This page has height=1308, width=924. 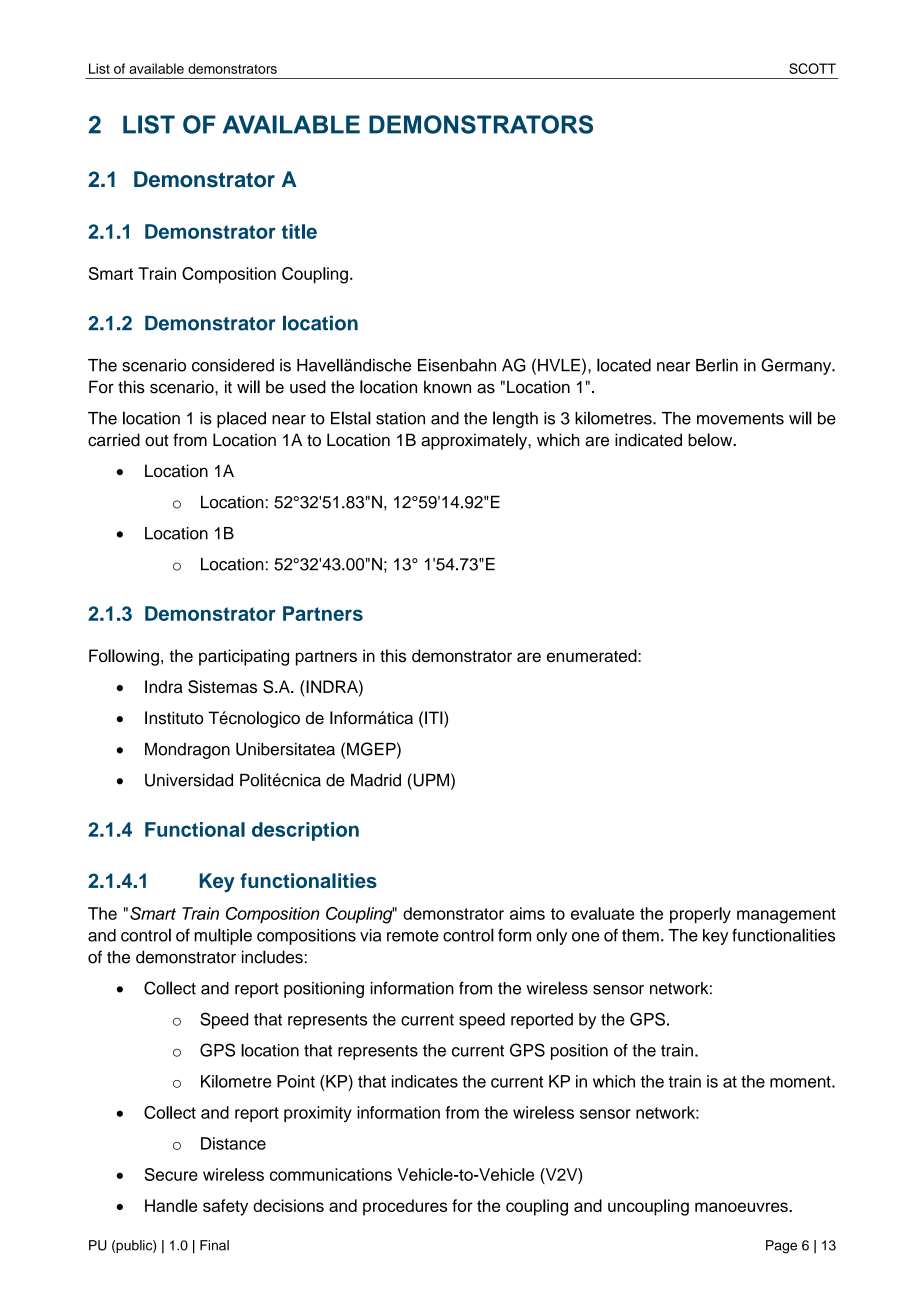 What do you see at coordinates (405, 1207) in the page?
I see `procedures` at bounding box center [405, 1207].
